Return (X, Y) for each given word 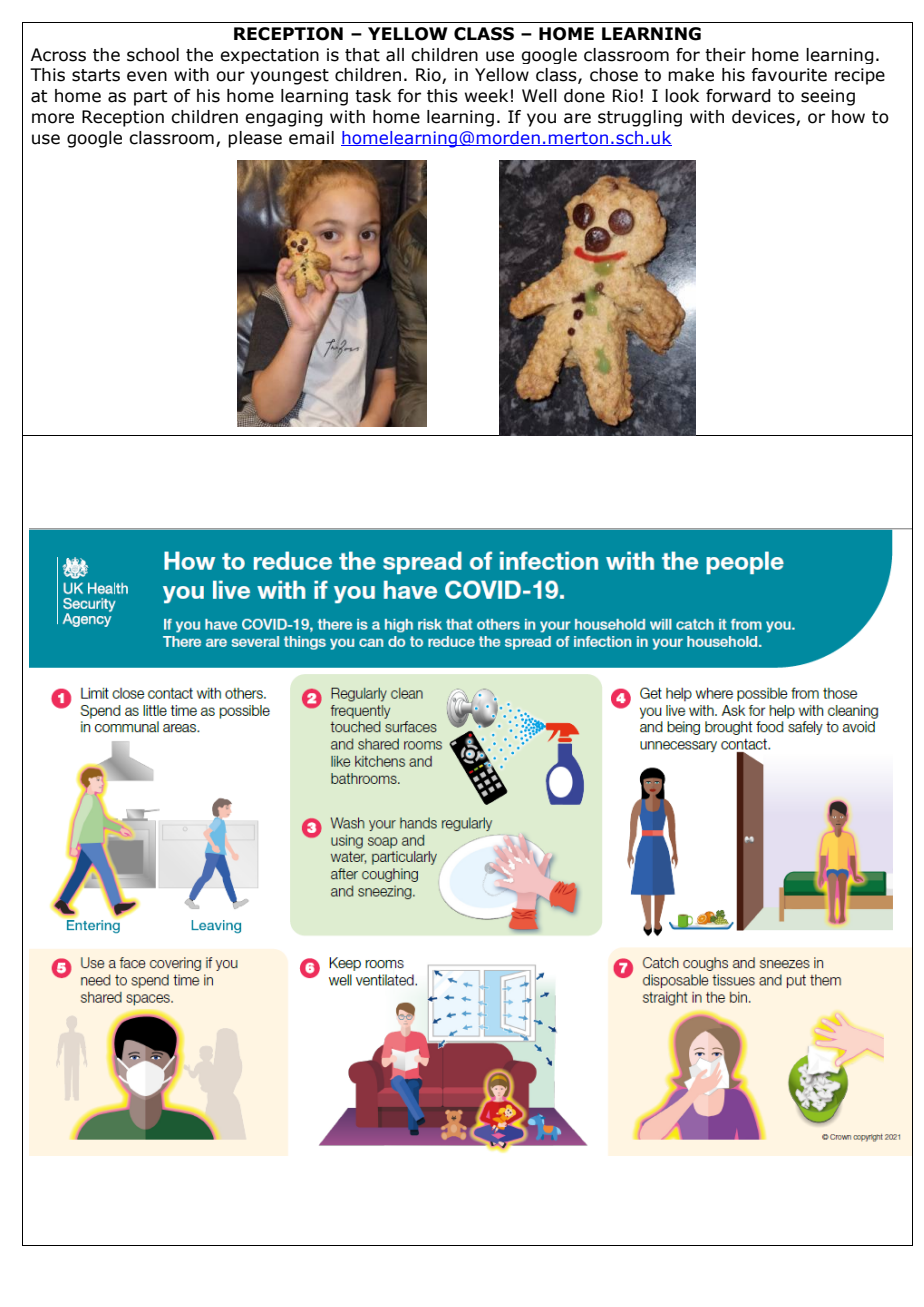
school (153, 55)
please (255, 139)
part (150, 98)
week (486, 96)
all (395, 55)
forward (738, 96)
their (725, 55)
